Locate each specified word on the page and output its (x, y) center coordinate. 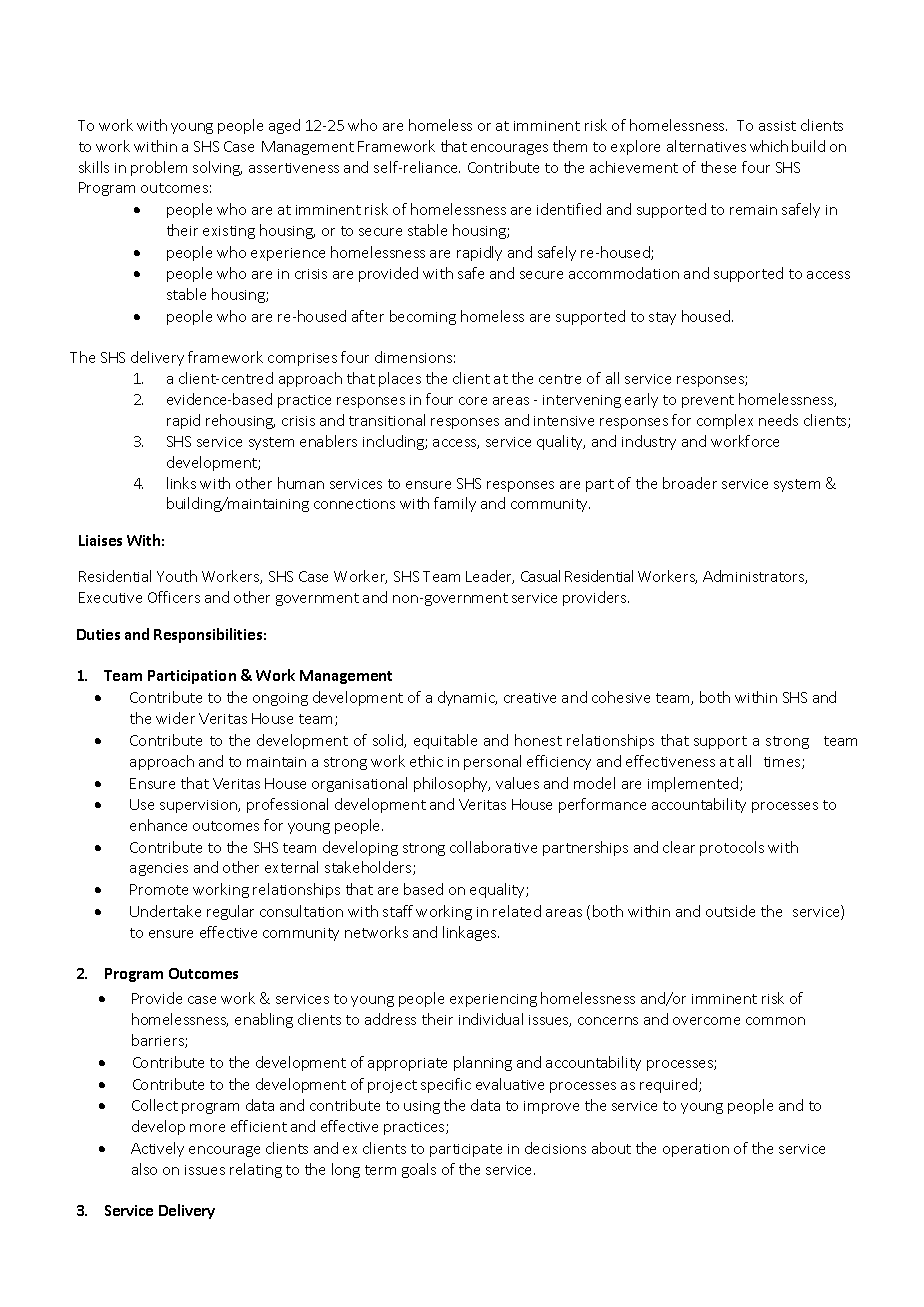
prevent (708, 401)
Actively (157, 1149)
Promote (159, 889)
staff (398, 911)
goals (419, 1170)
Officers (174, 597)
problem (159, 168)
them (570, 146)
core (473, 401)
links (181, 483)
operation (696, 1150)
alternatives (706, 146)
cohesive (621, 697)
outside (730, 911)
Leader (490, 577)
